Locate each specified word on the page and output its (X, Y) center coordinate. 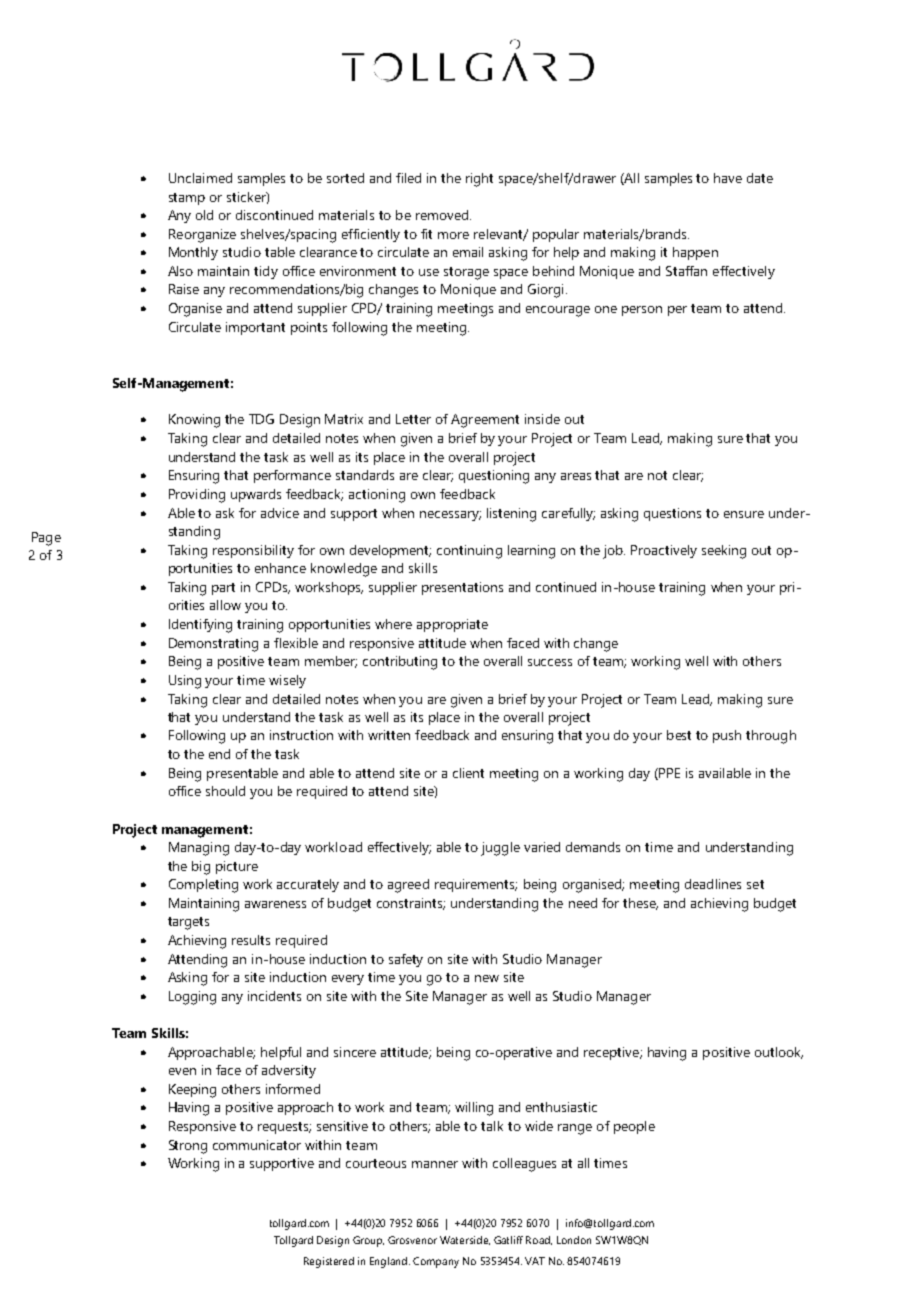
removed (443, 215)
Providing (197, 496)
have (728, 178)
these (640, 904)
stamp (187, 199)
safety (406, 960)
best (679, 735)
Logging (192, 998)
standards (365, 475)
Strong (188, 1147)
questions (672, 514)
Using (185, 682)
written (389, 735)
